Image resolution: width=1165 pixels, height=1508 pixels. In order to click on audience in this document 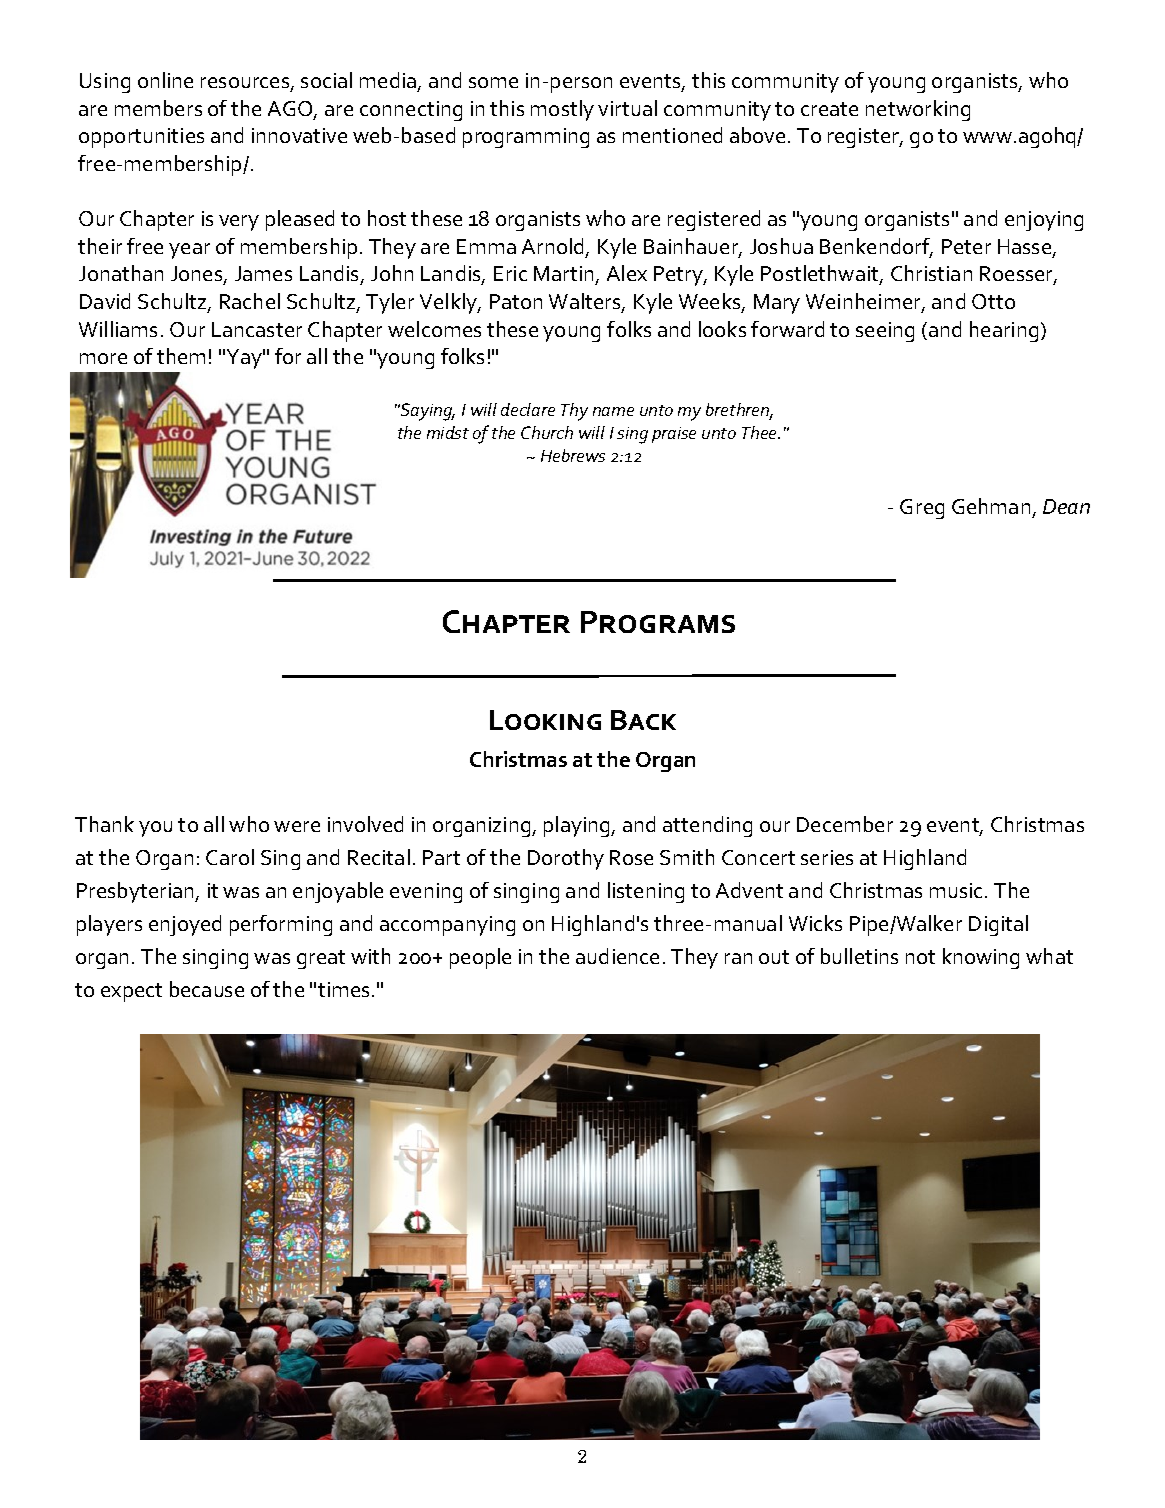, I will do `click(617, 956)`.
